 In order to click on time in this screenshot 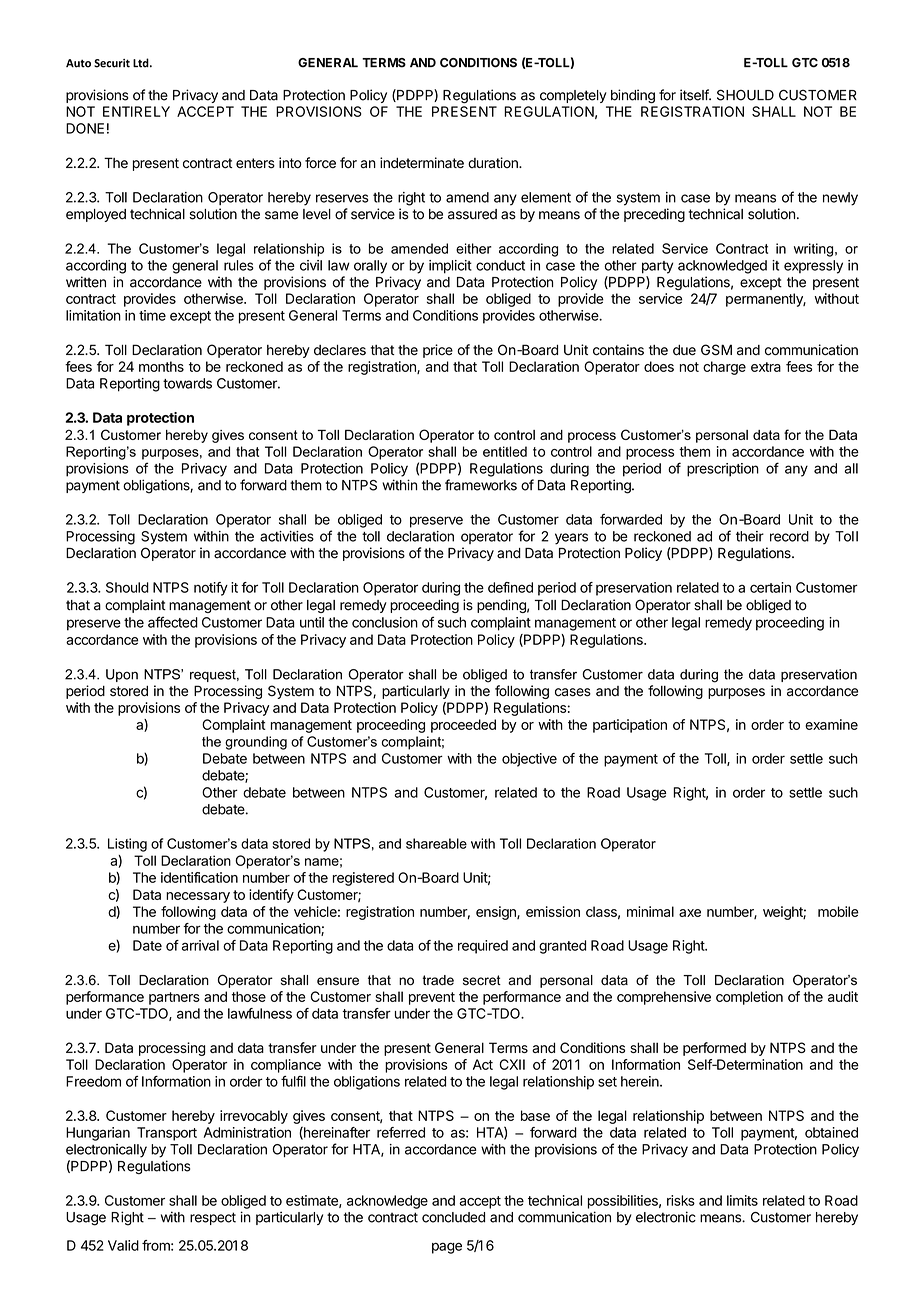, I will do `click(152, 315)`.
